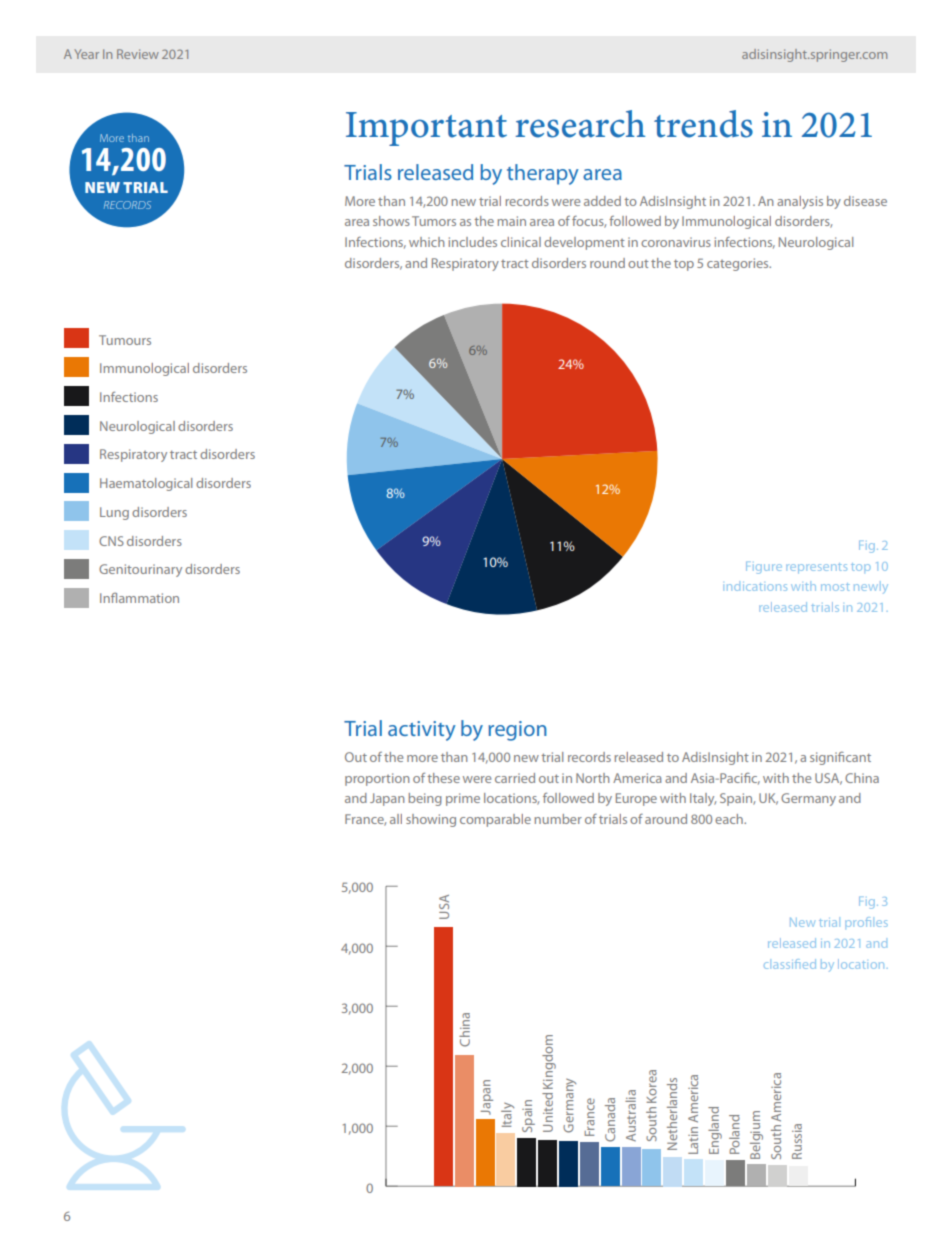 The width and height of the page is (952, 1251). I want to click on represents, so click(816, 568).
